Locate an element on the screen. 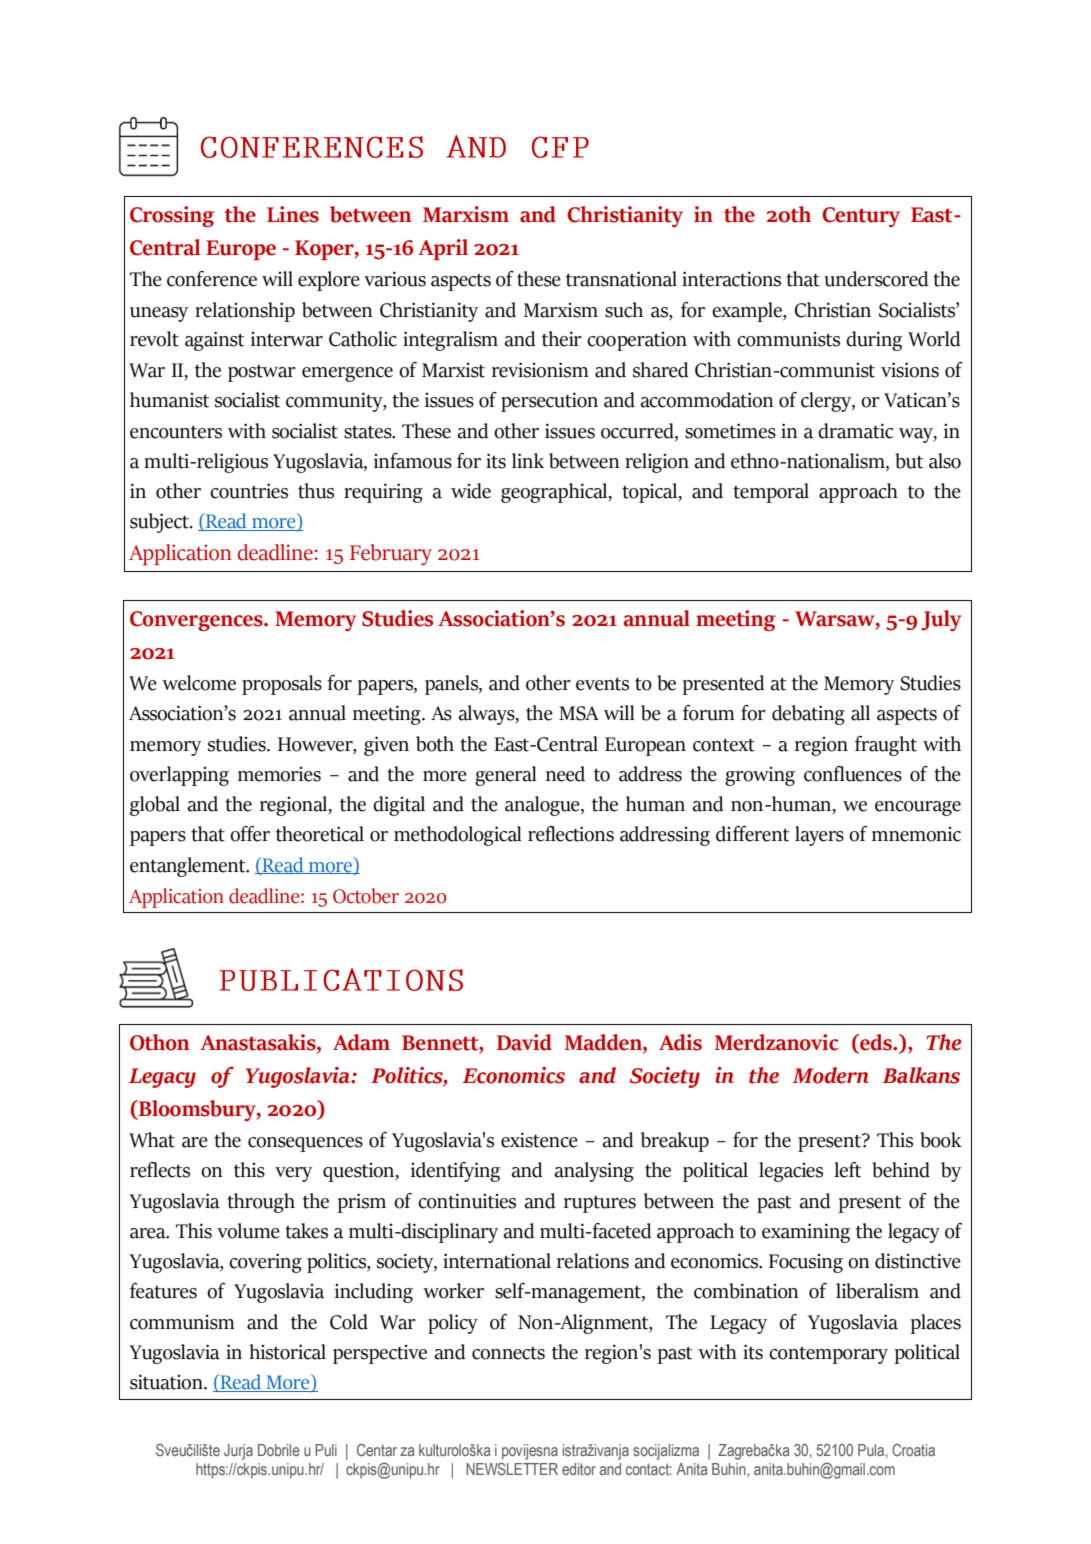 Image resolution: width=1091 pixels, height=1544 pixels. transnational is located at coordinates (621, 279).
